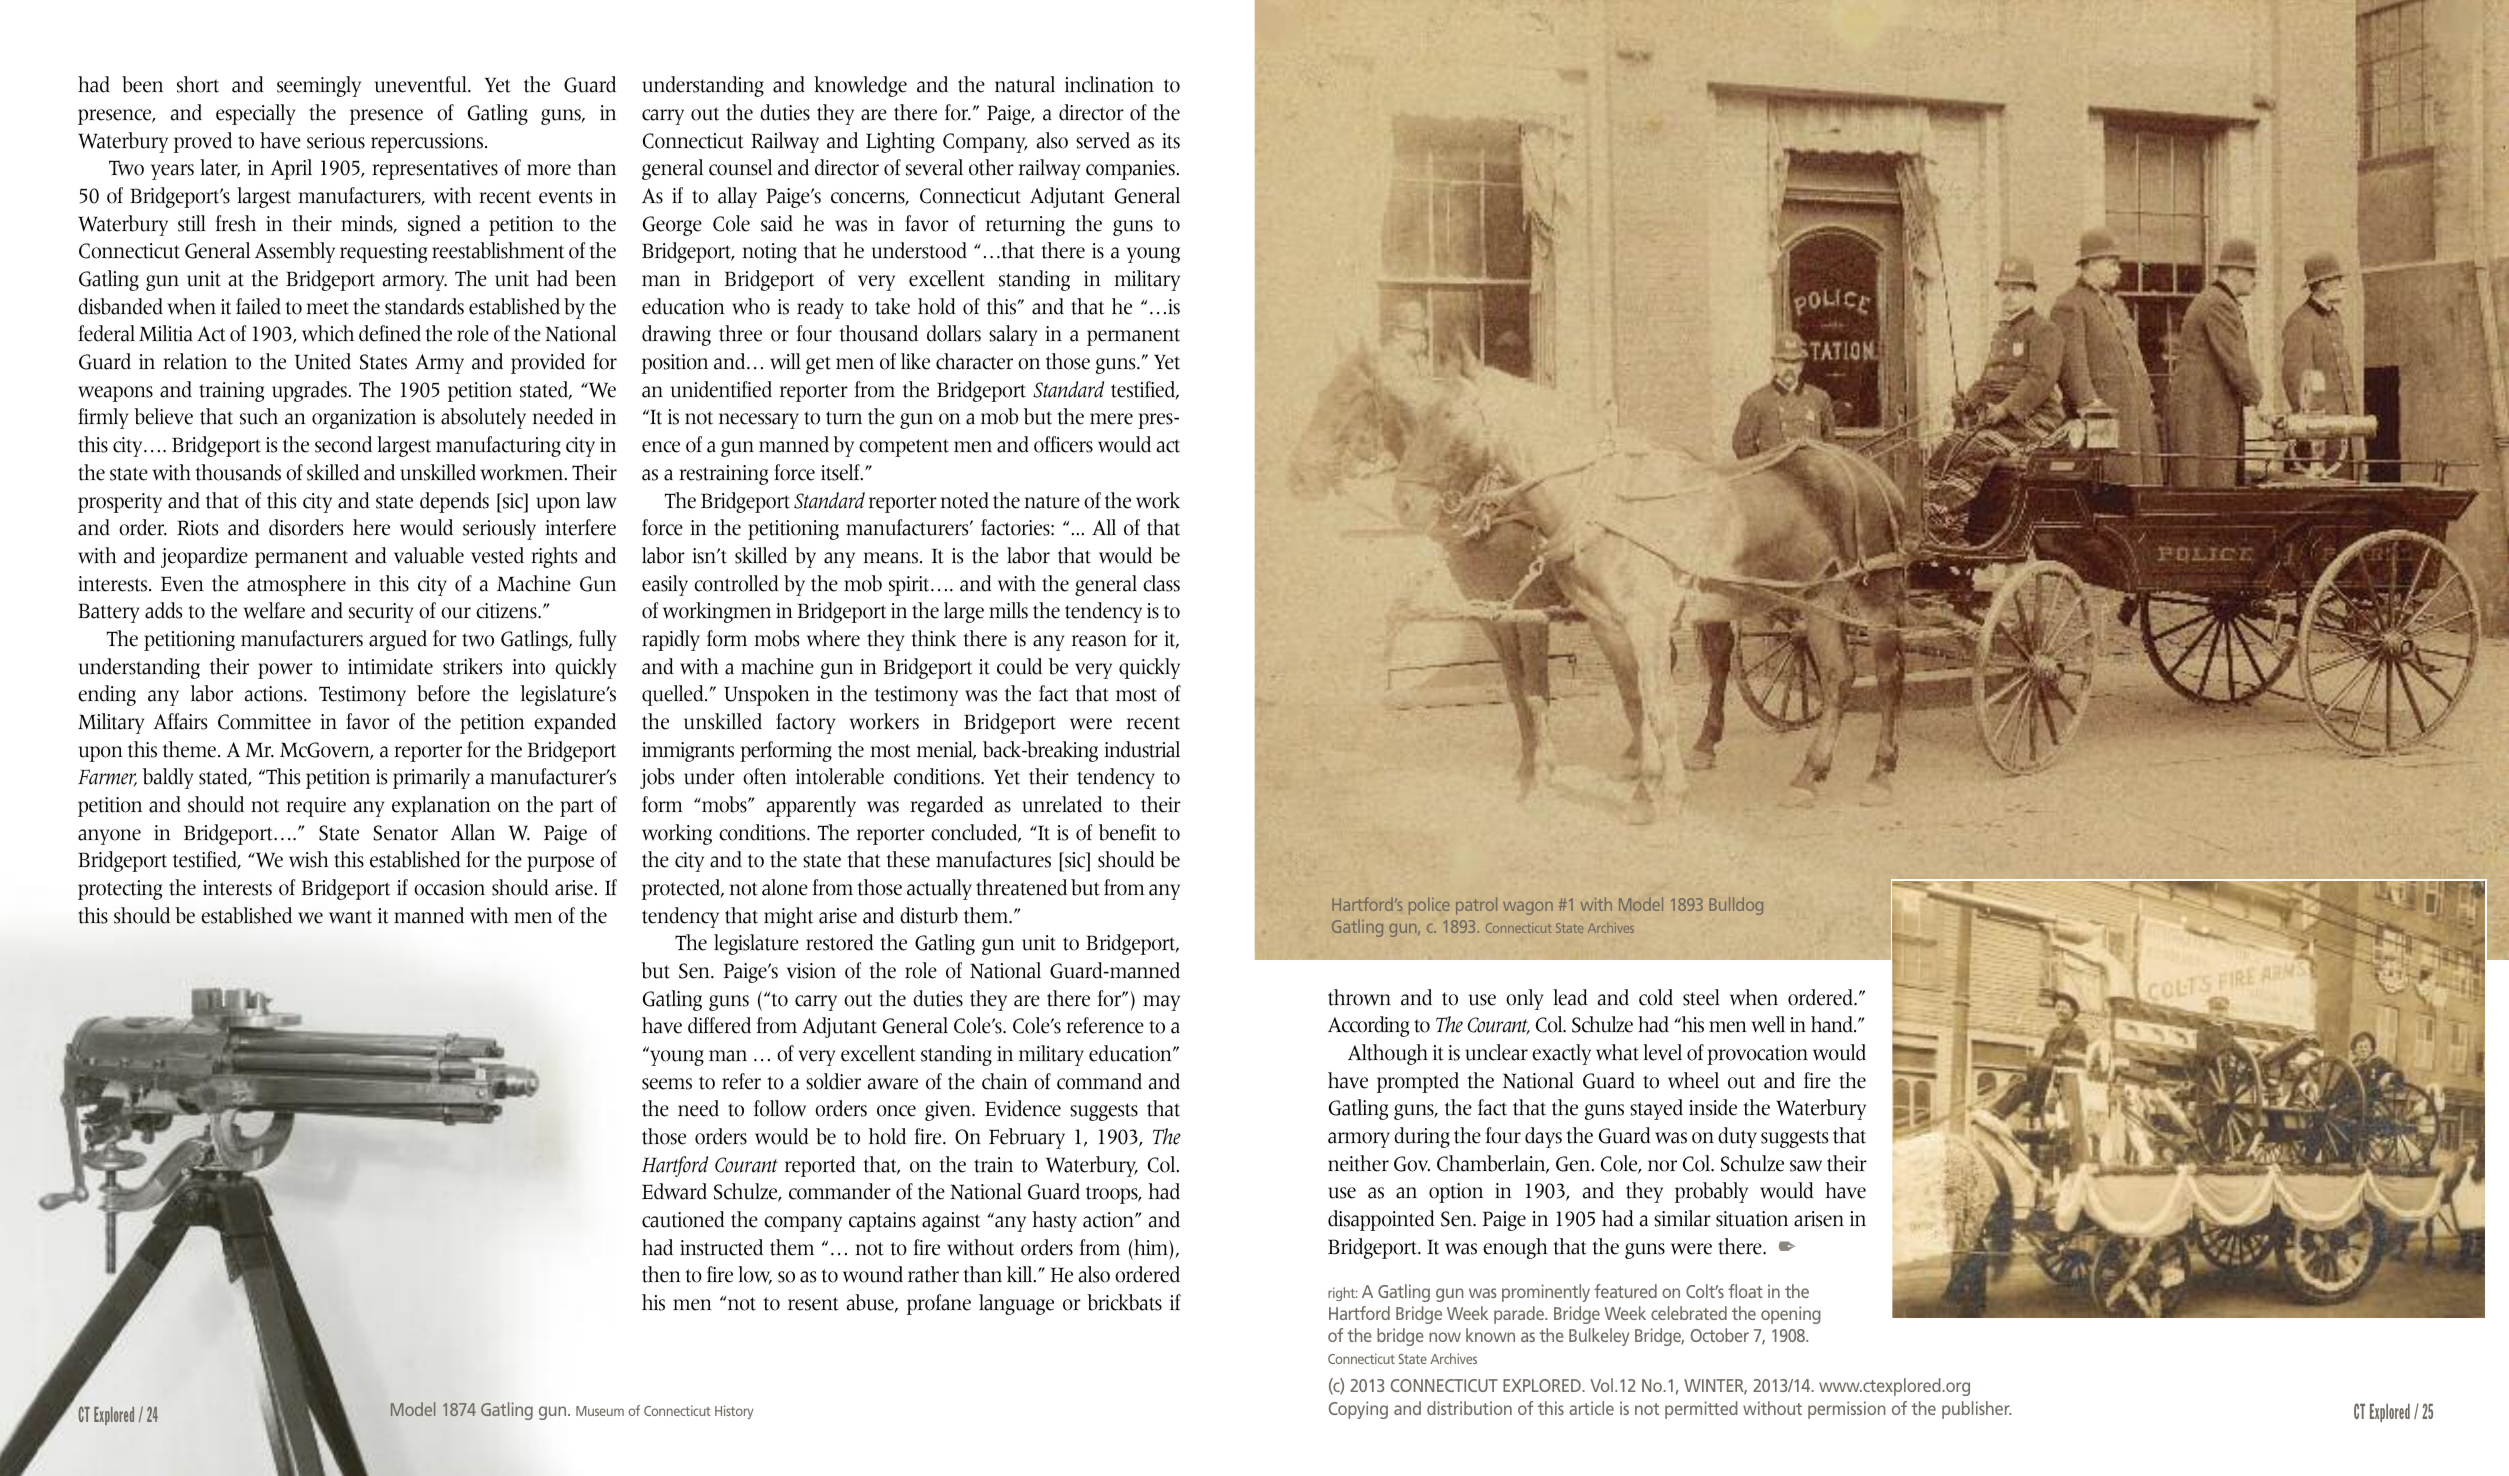 This screenshot has width=2509, height=1476. I want to click on Museum, so click(600, 1411).
